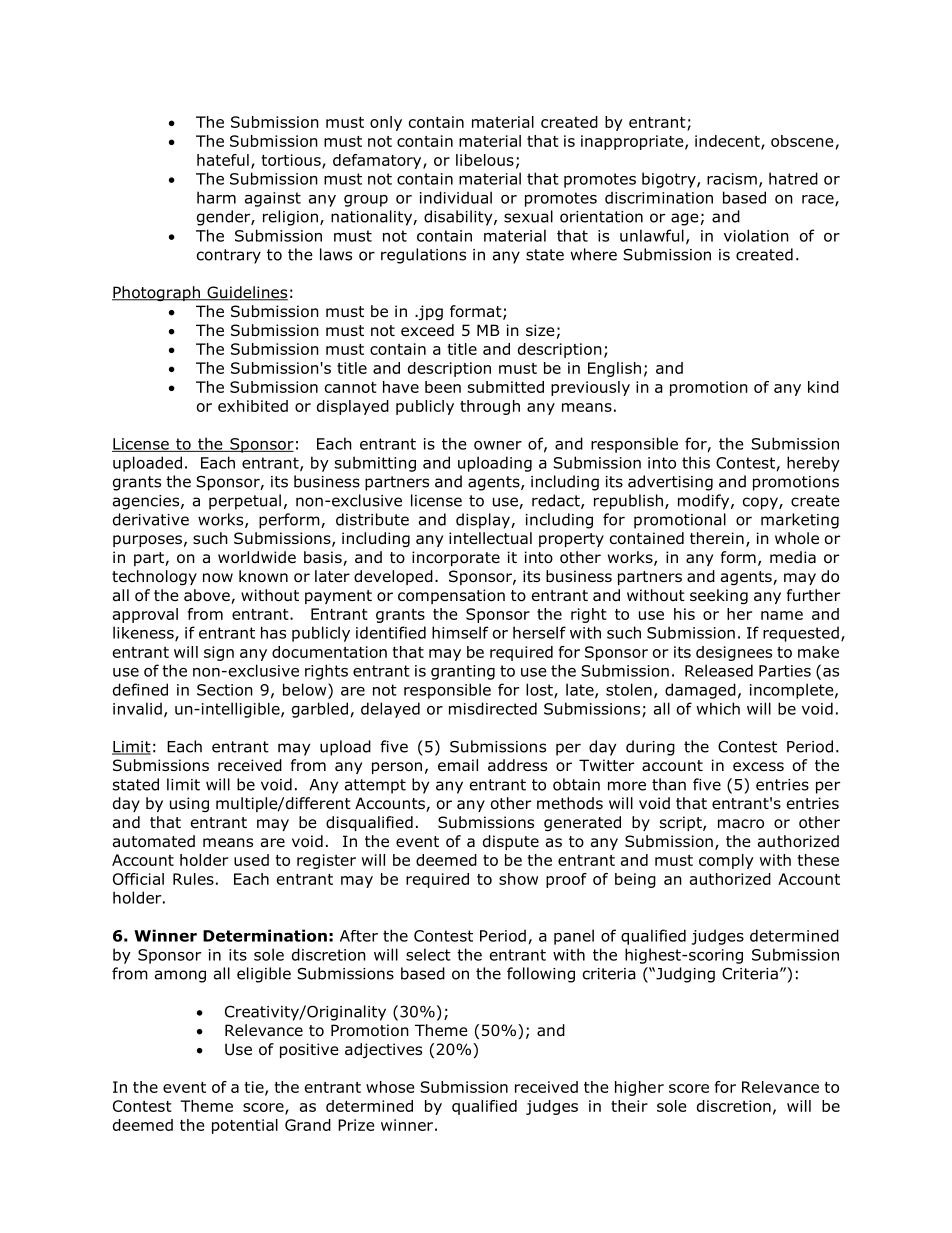  What do you see at coordinates (498, 445) in the page?
I see `owner` at bounding box center [498, 445].
